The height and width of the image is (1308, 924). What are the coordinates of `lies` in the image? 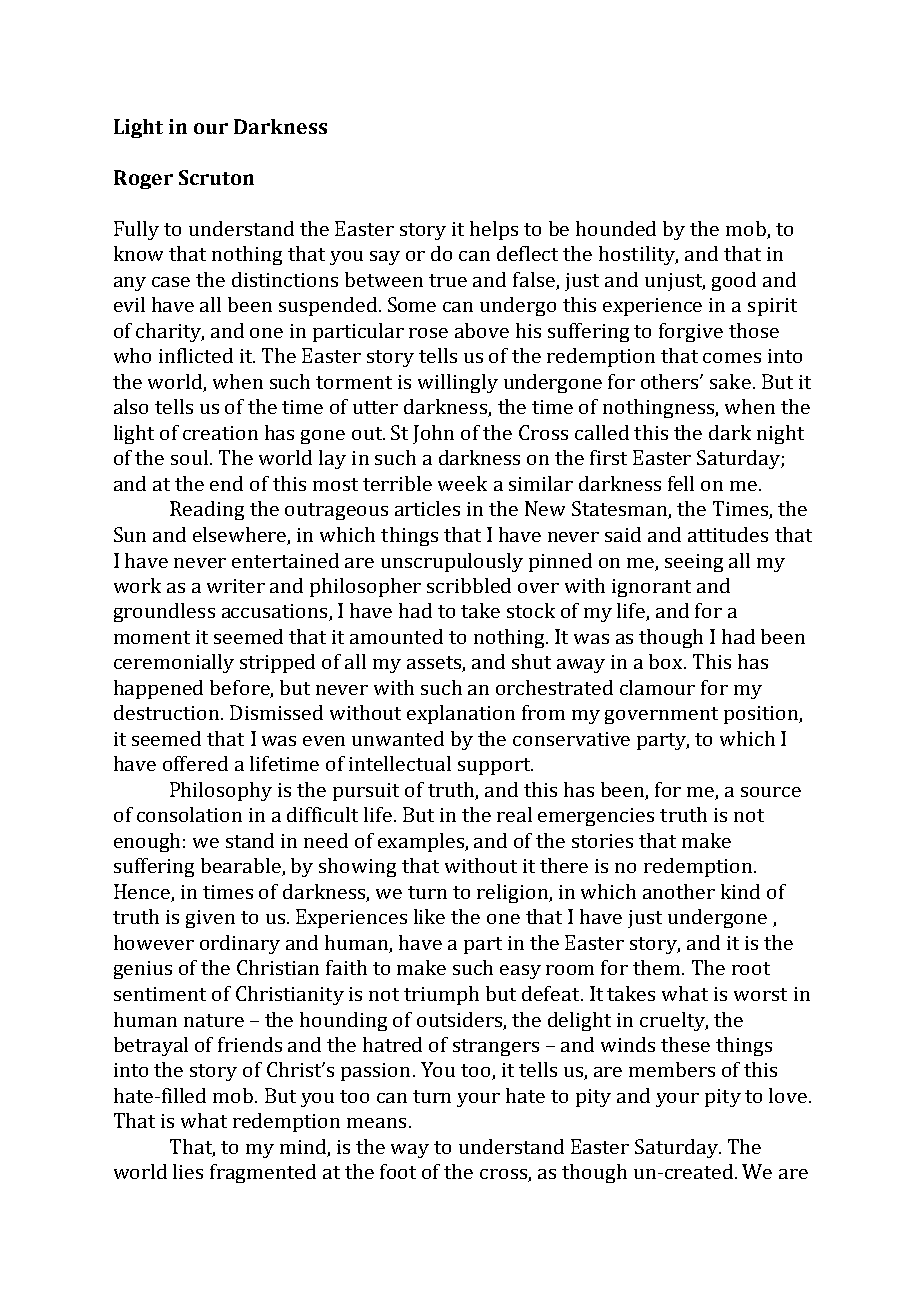 It's located at (188, 1171).
